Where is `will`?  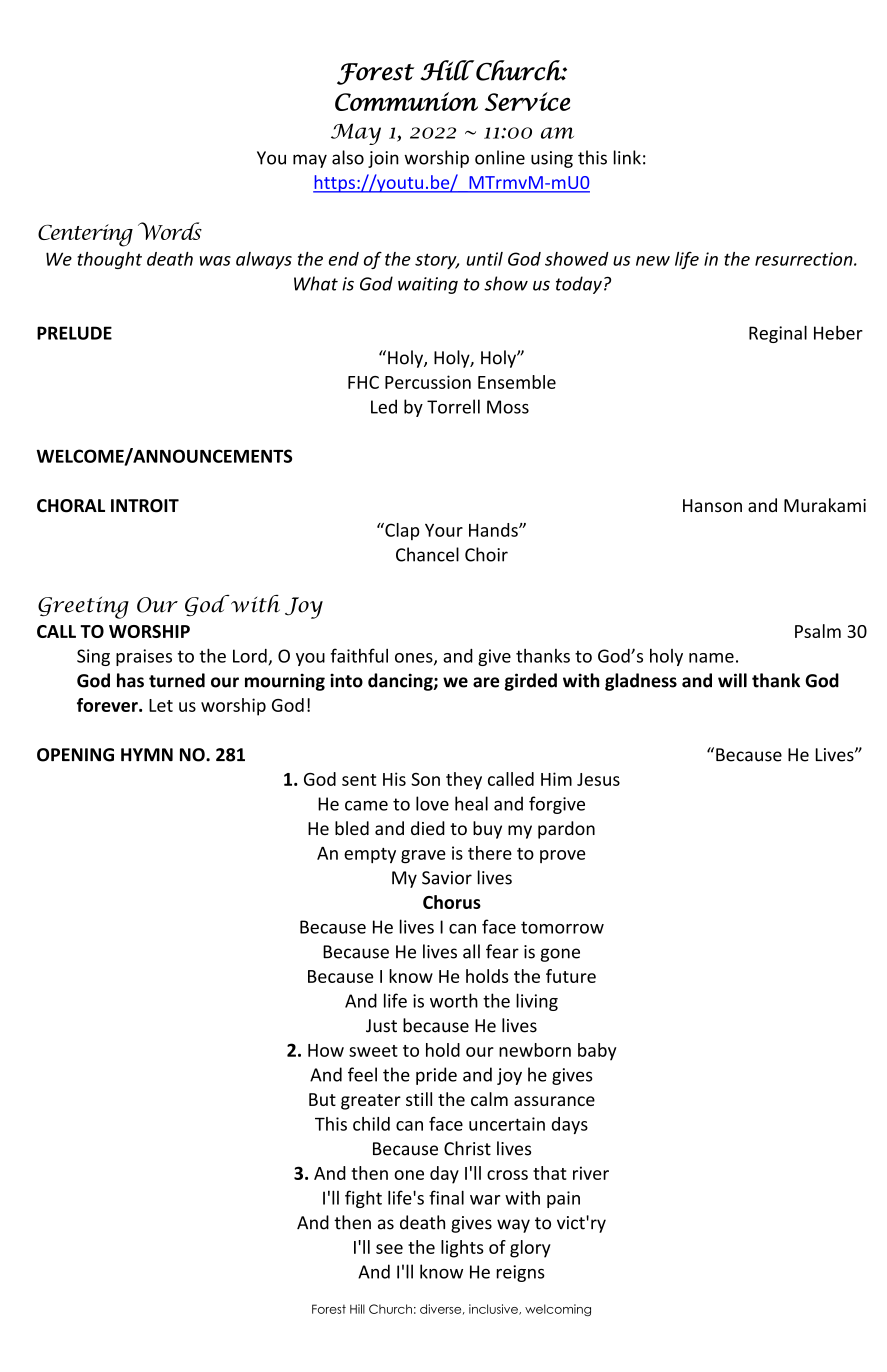 will is located at coordinates (732, 680).
